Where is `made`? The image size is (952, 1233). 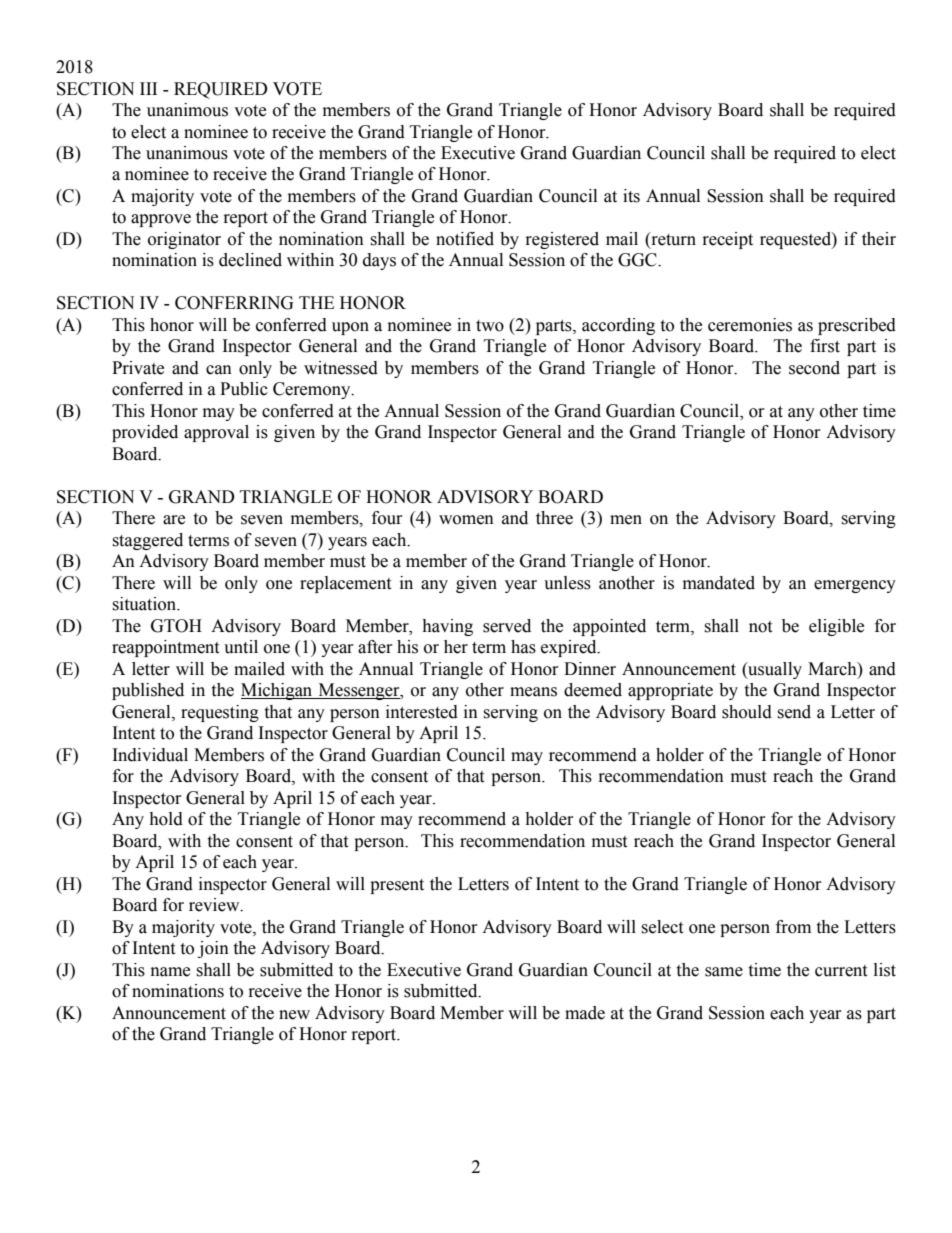 made is located at coordinates (585, 1013).
